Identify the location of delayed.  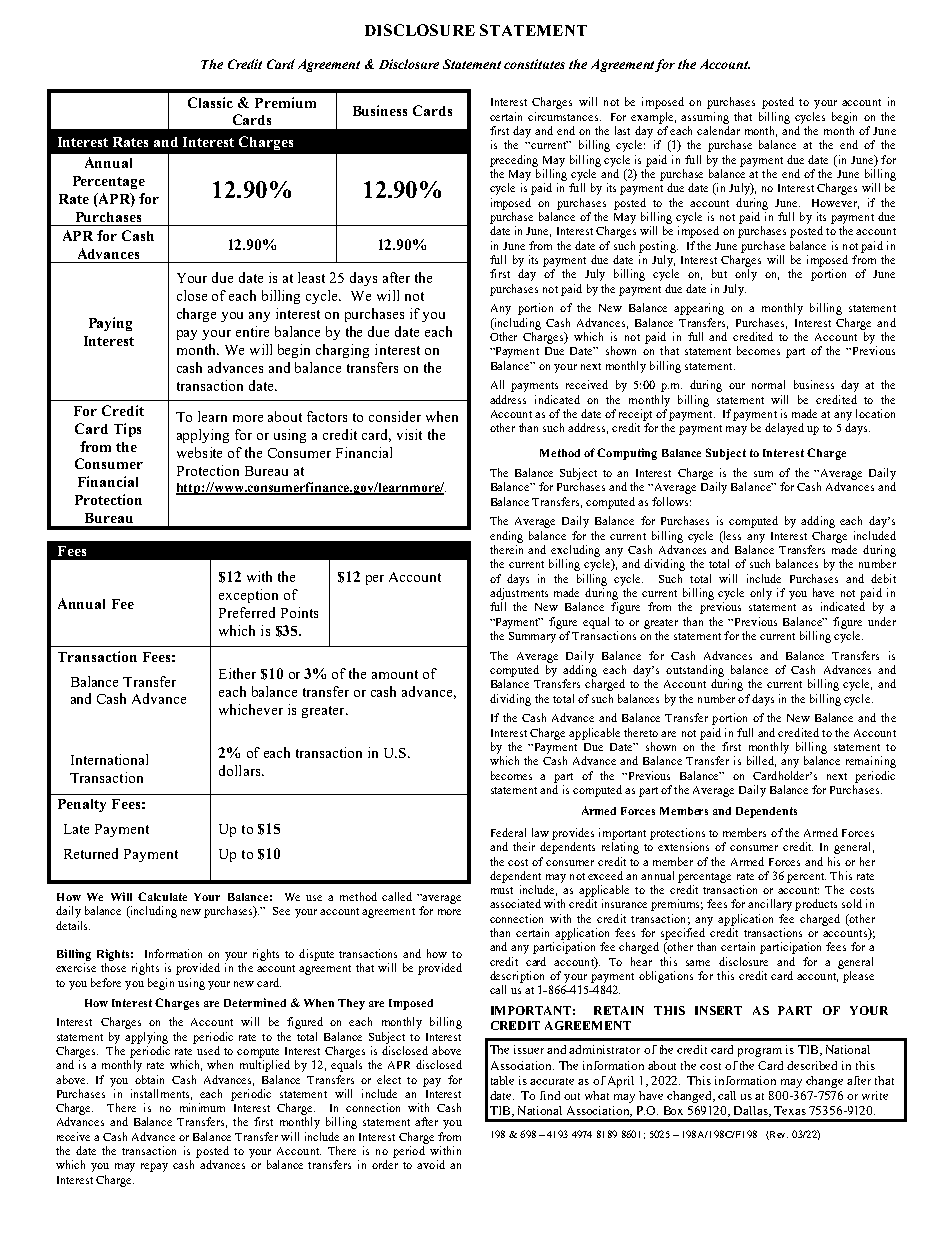
(784, 429).
